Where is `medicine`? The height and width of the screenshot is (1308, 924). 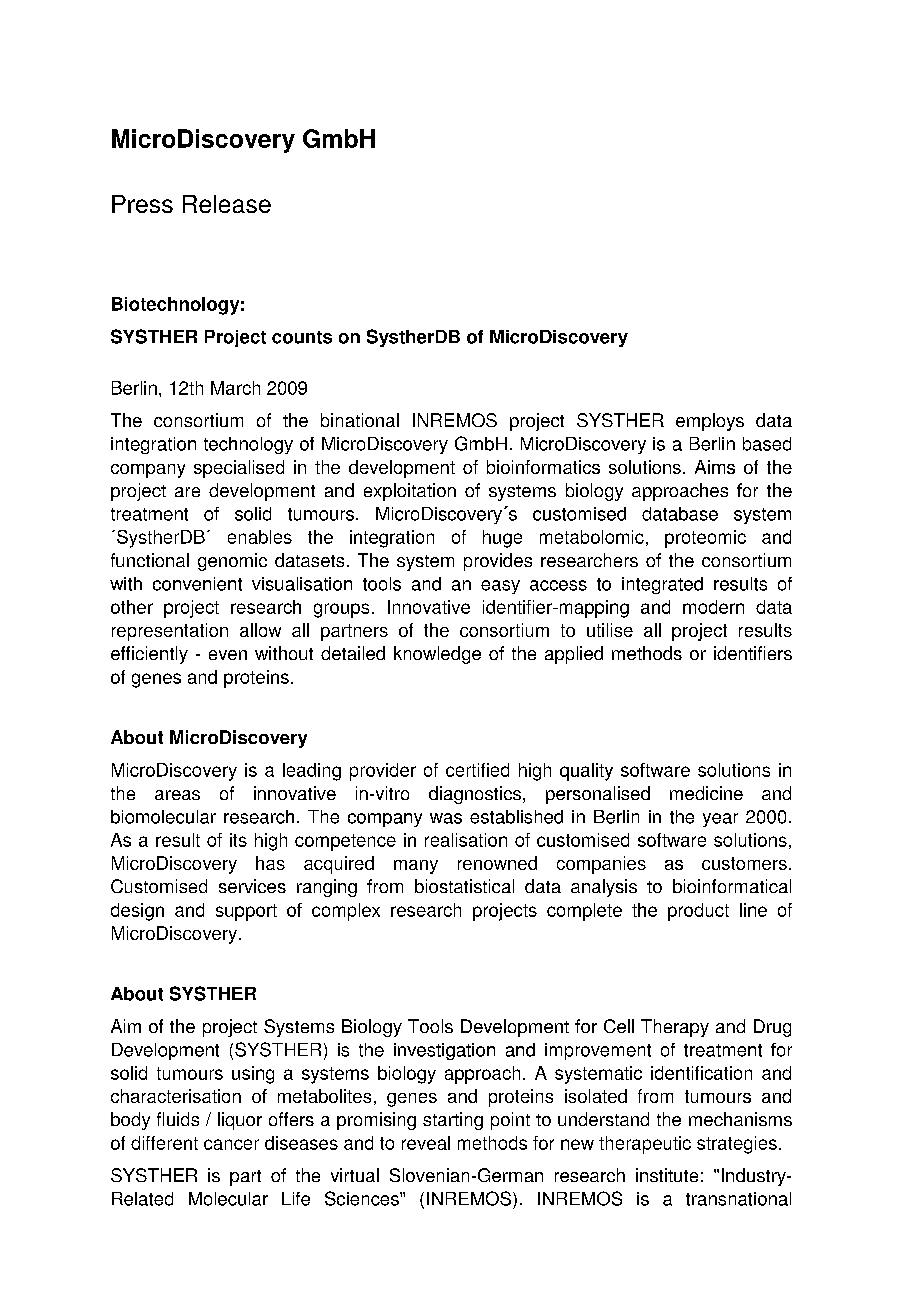 medicine is located at coordinates (706, 793).
